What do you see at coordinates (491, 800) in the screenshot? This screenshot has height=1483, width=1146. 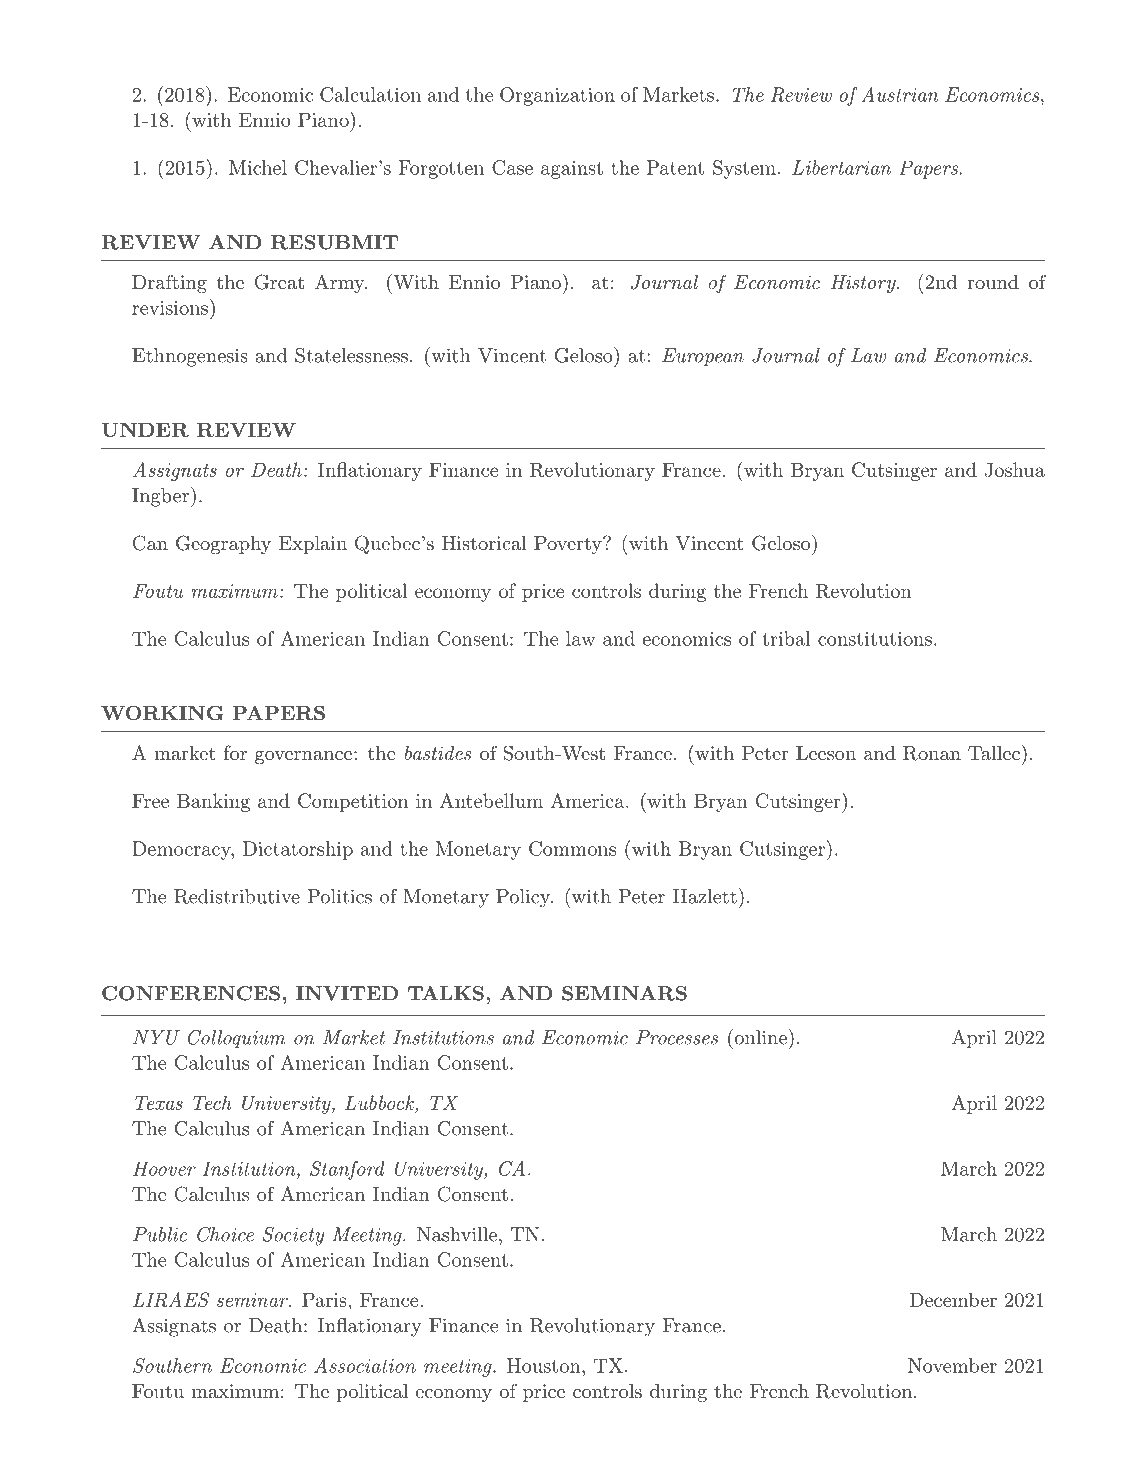 I see `Antebellum` at bounding box center [491, 800].
